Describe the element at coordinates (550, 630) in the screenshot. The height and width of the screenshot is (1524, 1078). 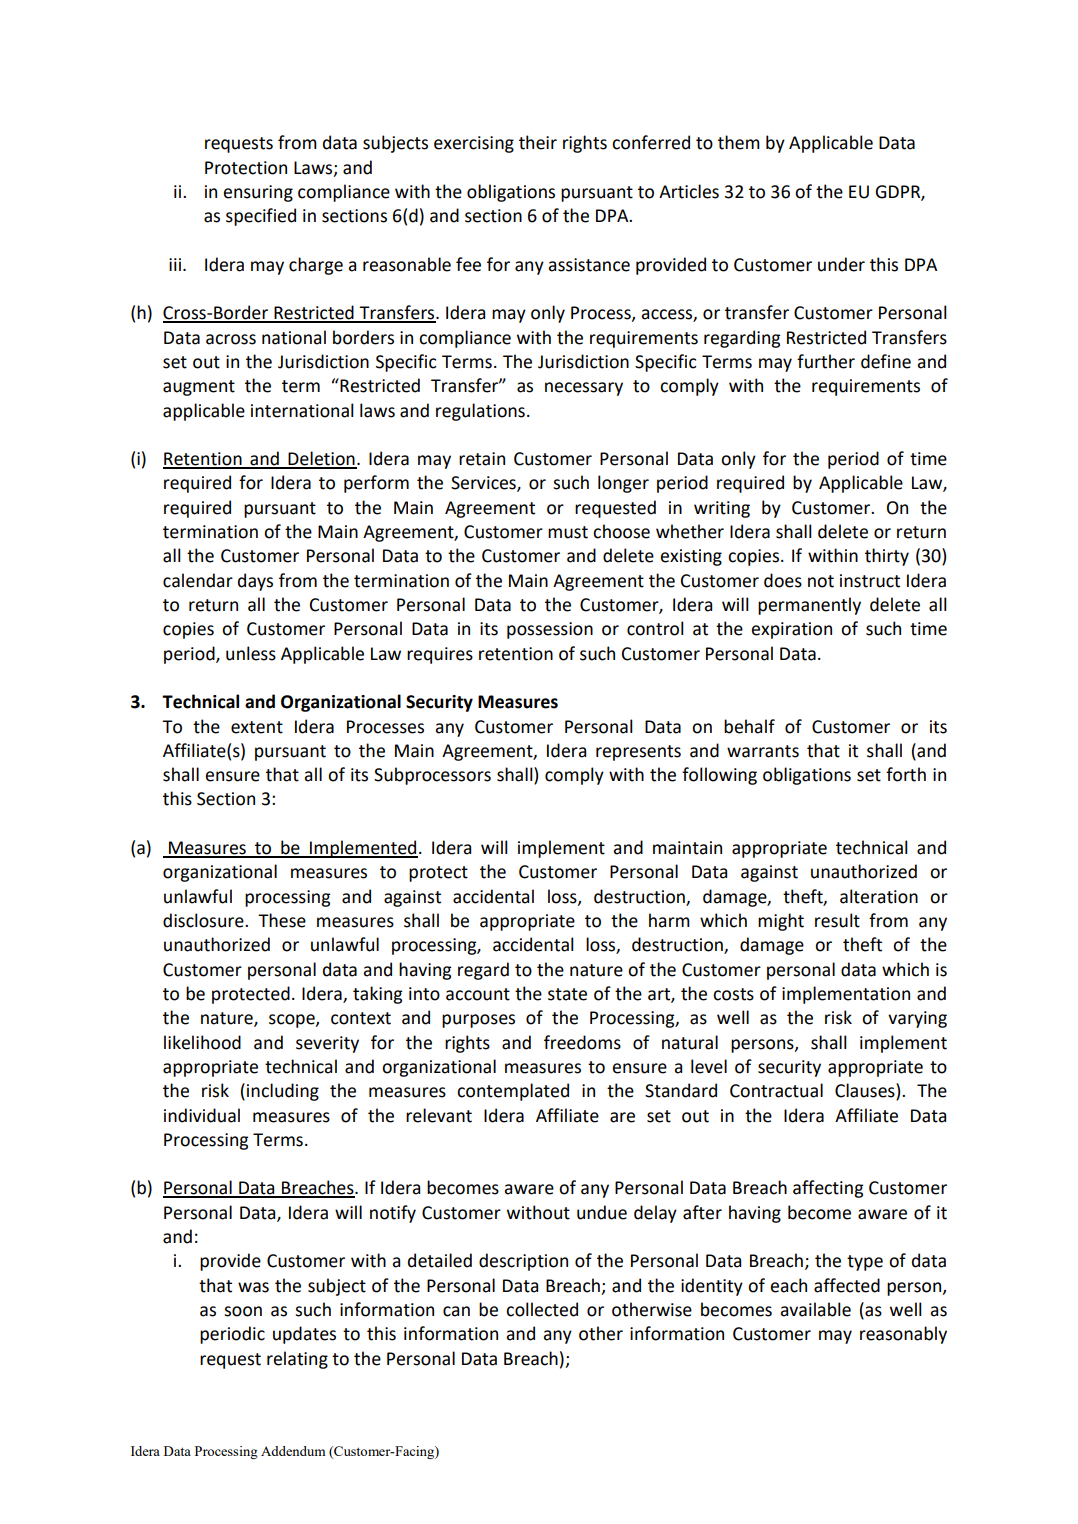
I see `possession` at that location.
